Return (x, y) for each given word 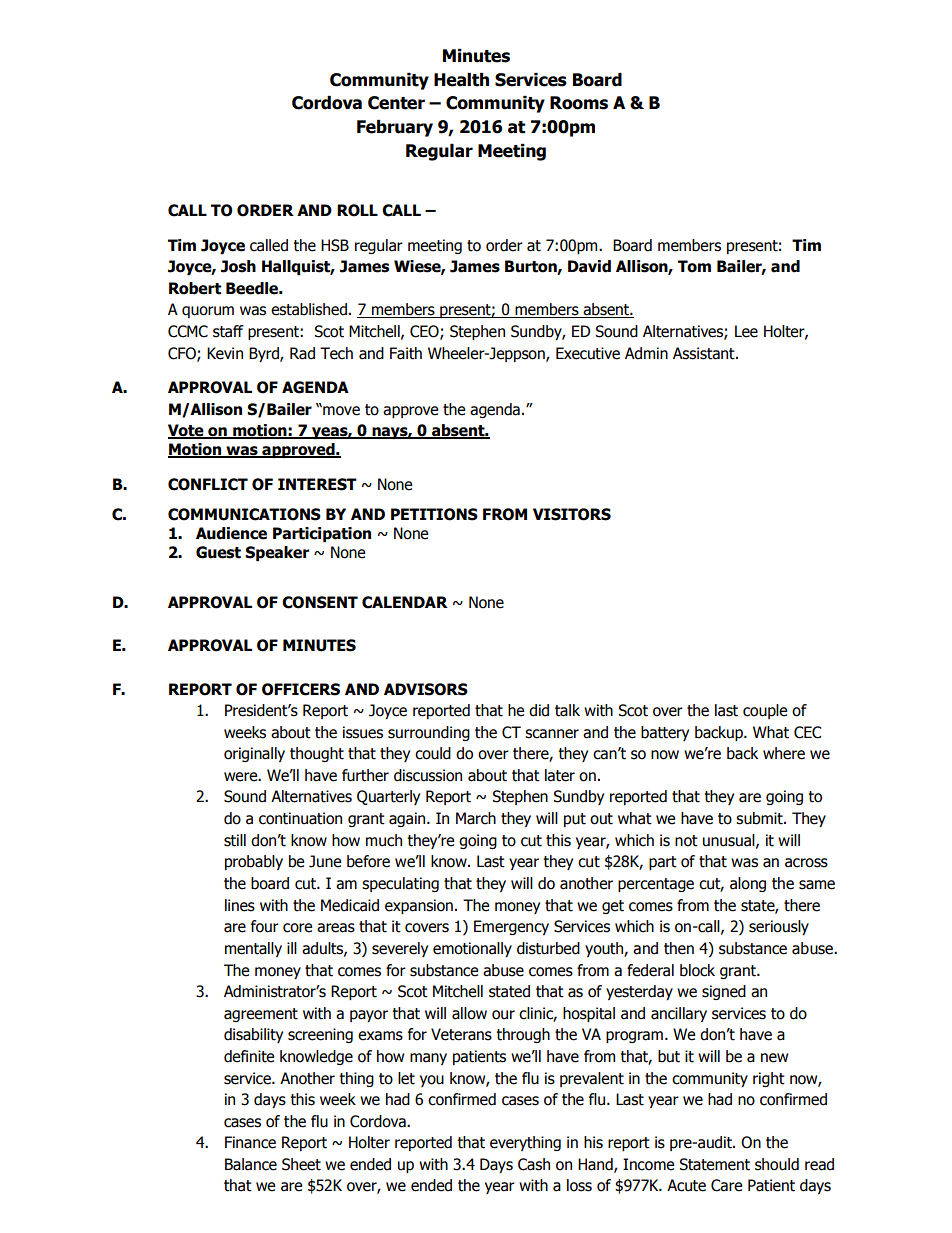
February (395, 128)
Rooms (579, 103)
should (777, 1164)
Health (461, 80)
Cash (534, 1164)
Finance (250, 1142)
